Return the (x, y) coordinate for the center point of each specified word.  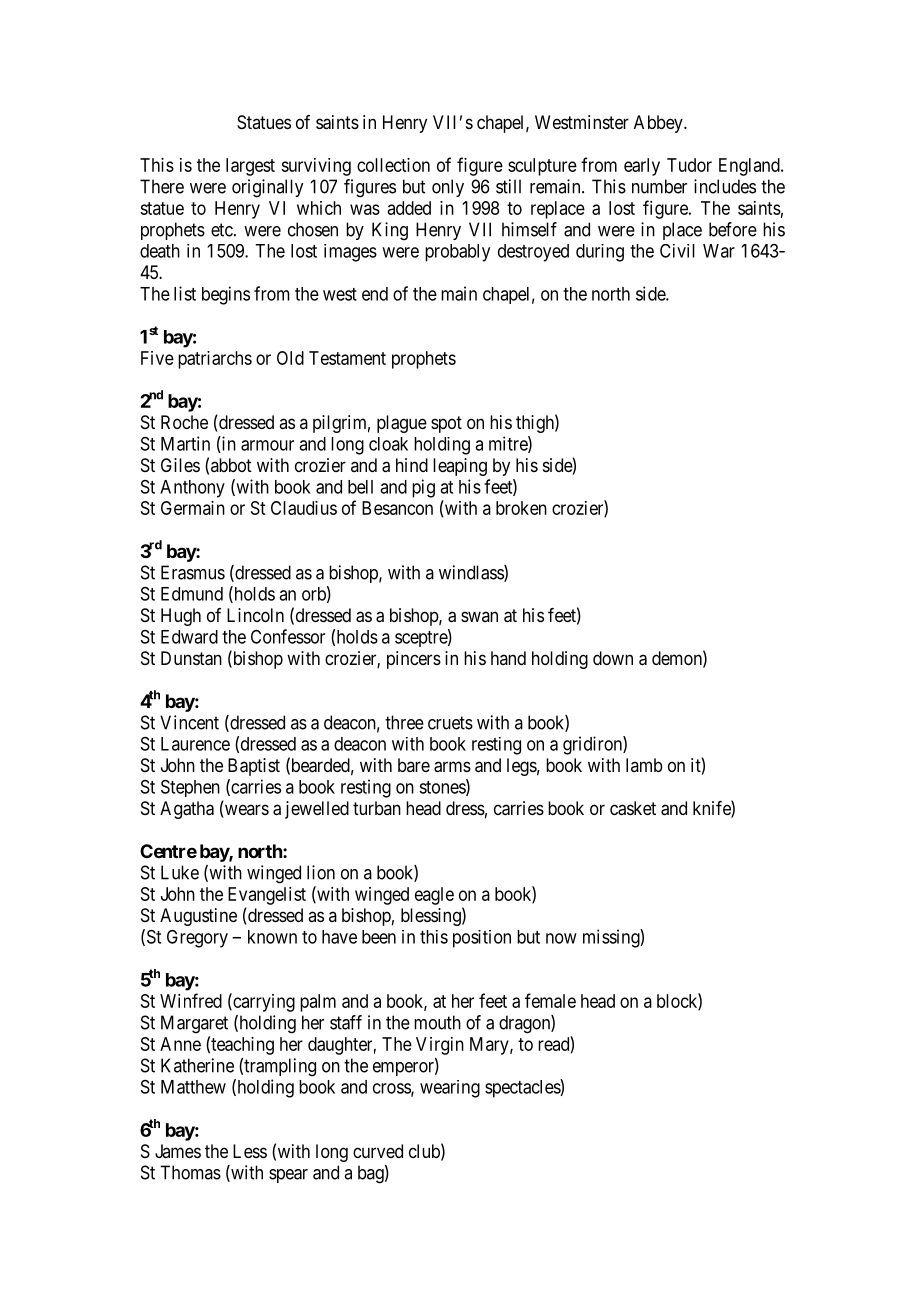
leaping (460, 467)
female (550, 1000)
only (448, 188)
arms (452, 767)
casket (633, 808)
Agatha (187, 810)
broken (521, 508)
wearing (450, 1089)
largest (250, 167)
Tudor (689, 165)
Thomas (190, 1172)
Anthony (192, 489)
